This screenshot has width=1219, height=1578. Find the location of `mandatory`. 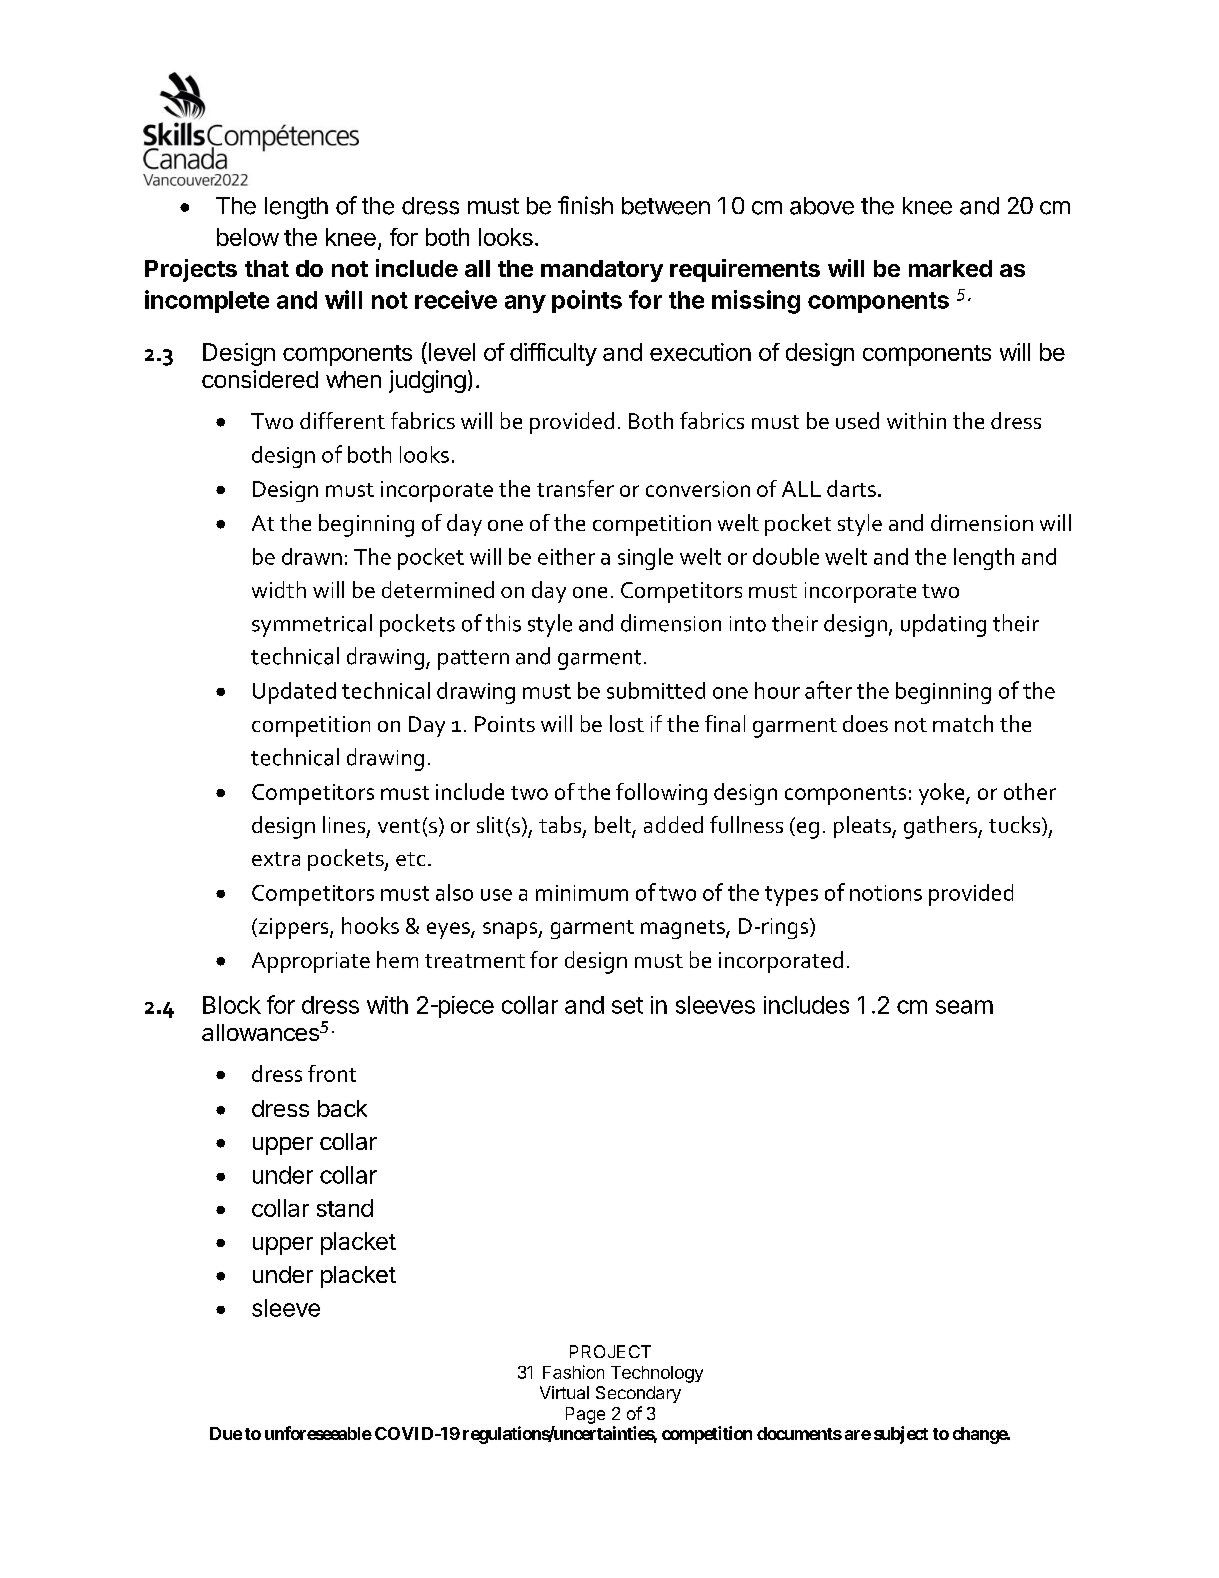

mandatory is located at coordinates (602, 271).
